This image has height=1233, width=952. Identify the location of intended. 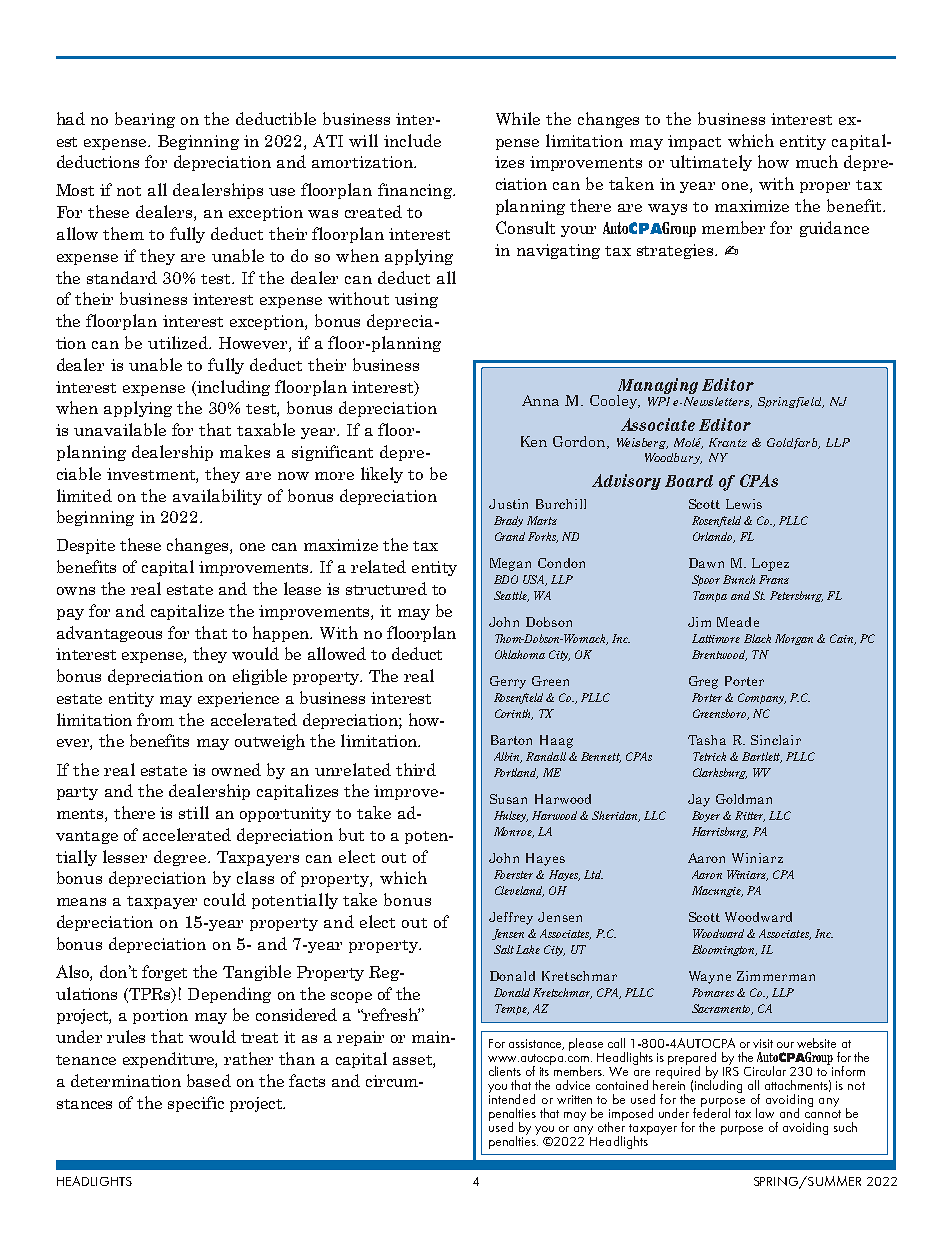
(512, 1098).
